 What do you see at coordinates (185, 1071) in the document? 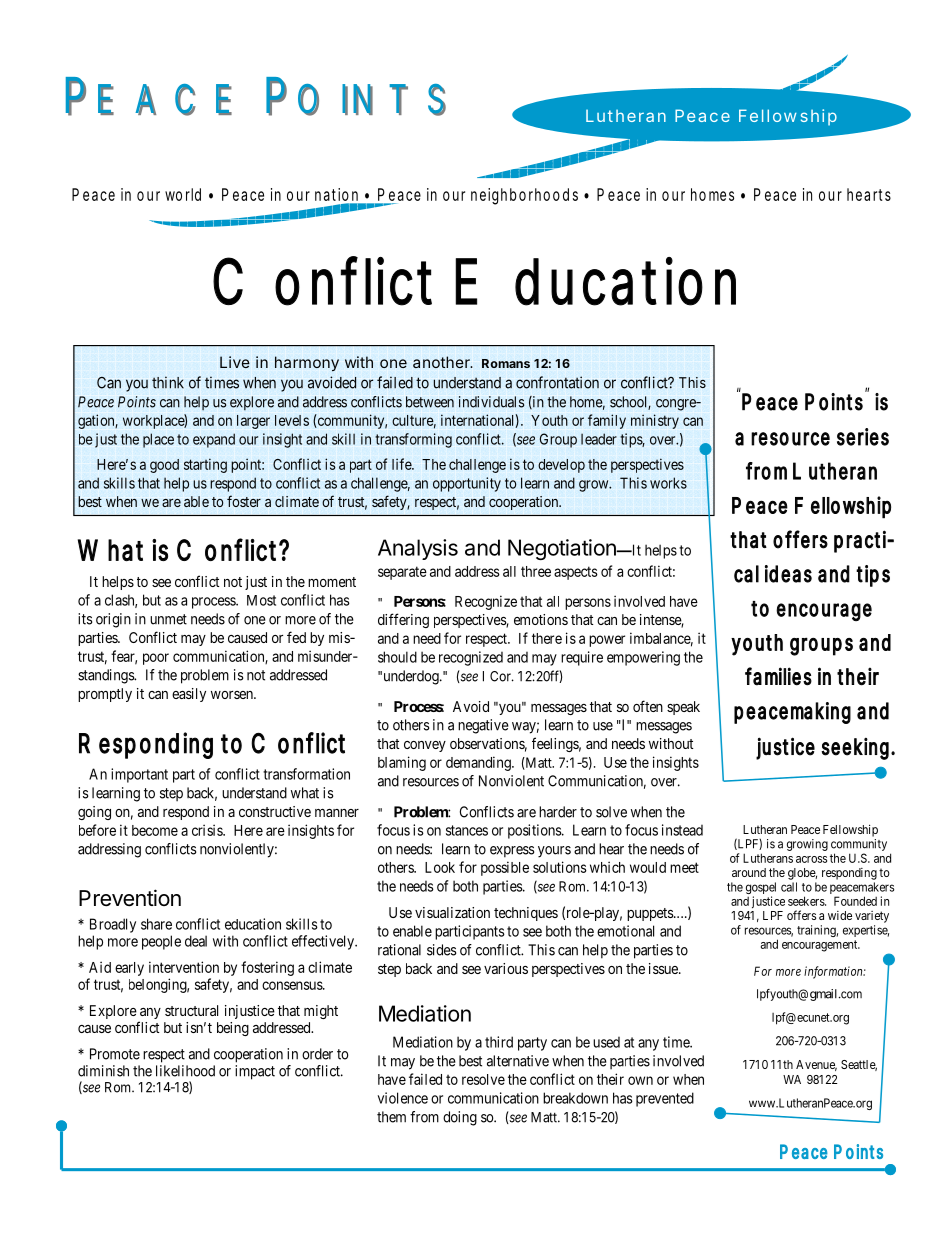
I see `likelihood` at bounding box center [185, 1071].
